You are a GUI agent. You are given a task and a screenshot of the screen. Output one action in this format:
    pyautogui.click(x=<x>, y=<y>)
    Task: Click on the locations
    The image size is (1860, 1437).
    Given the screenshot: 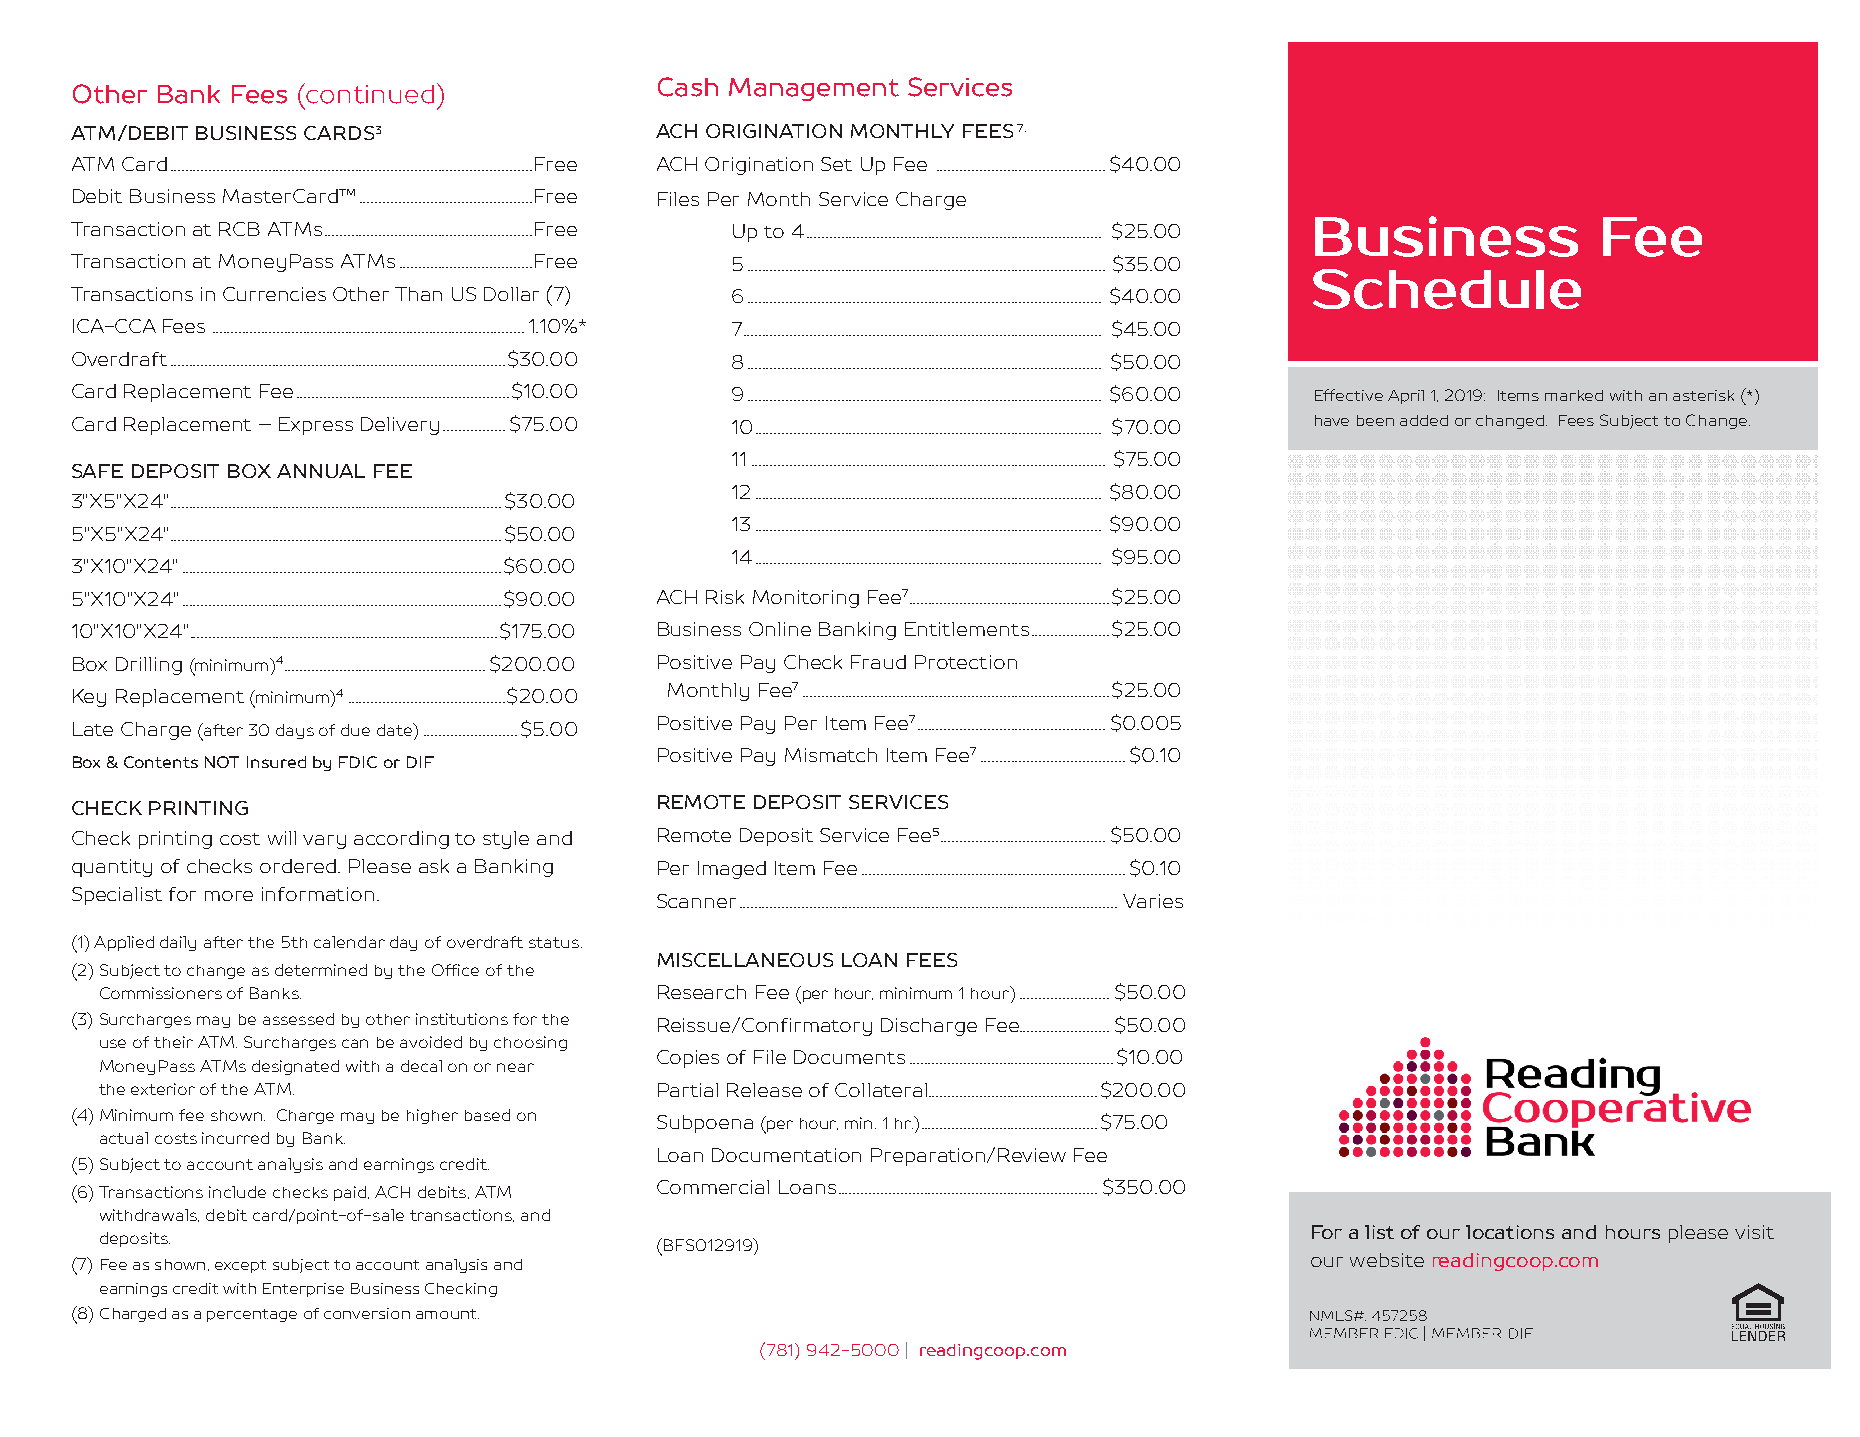 What is the action you would take?
    pyautogui.click(x=1510, y=1232)
